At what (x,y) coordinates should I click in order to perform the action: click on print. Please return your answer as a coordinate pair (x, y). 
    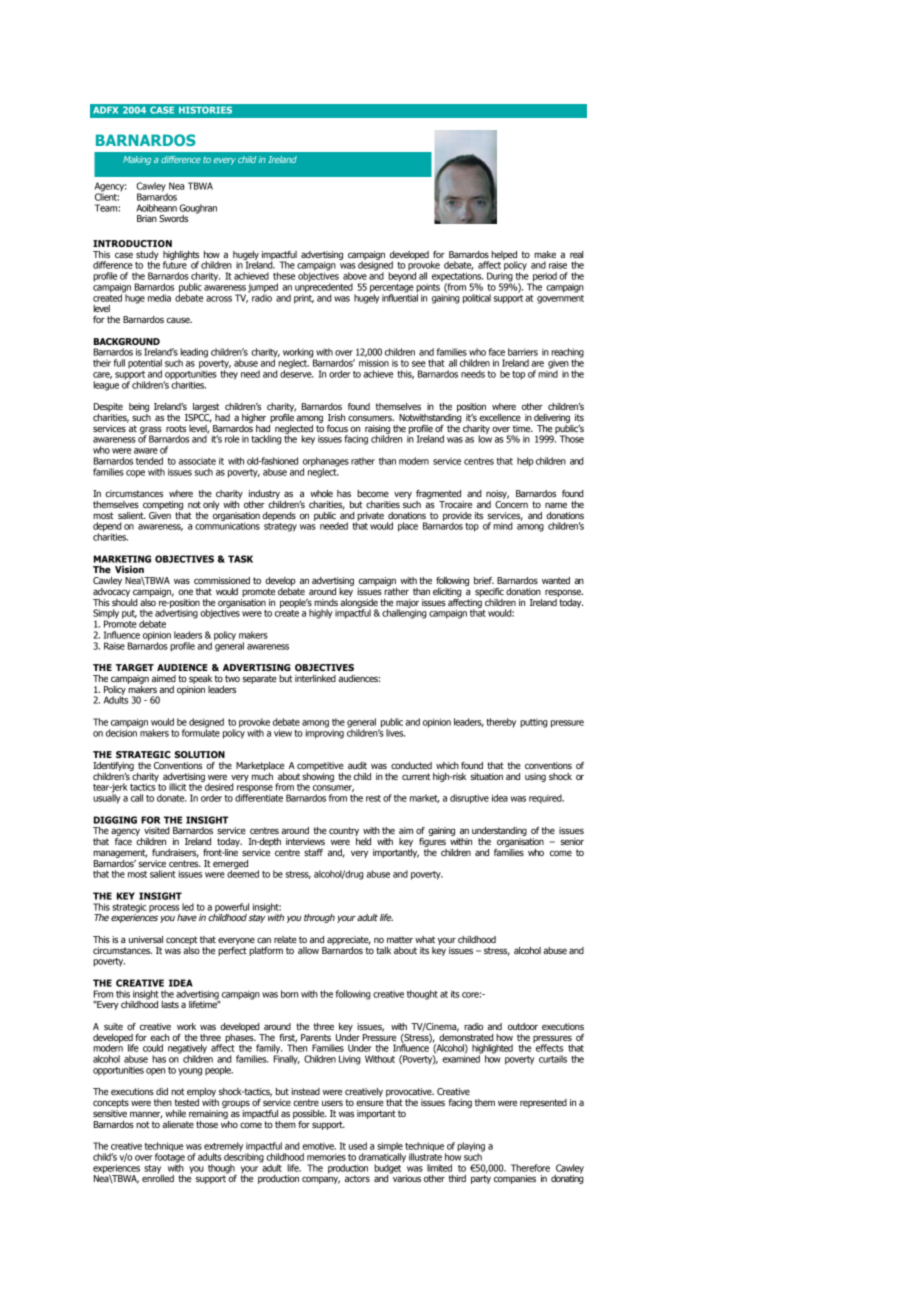
    Looking at the image, I should click on (304, 298).
